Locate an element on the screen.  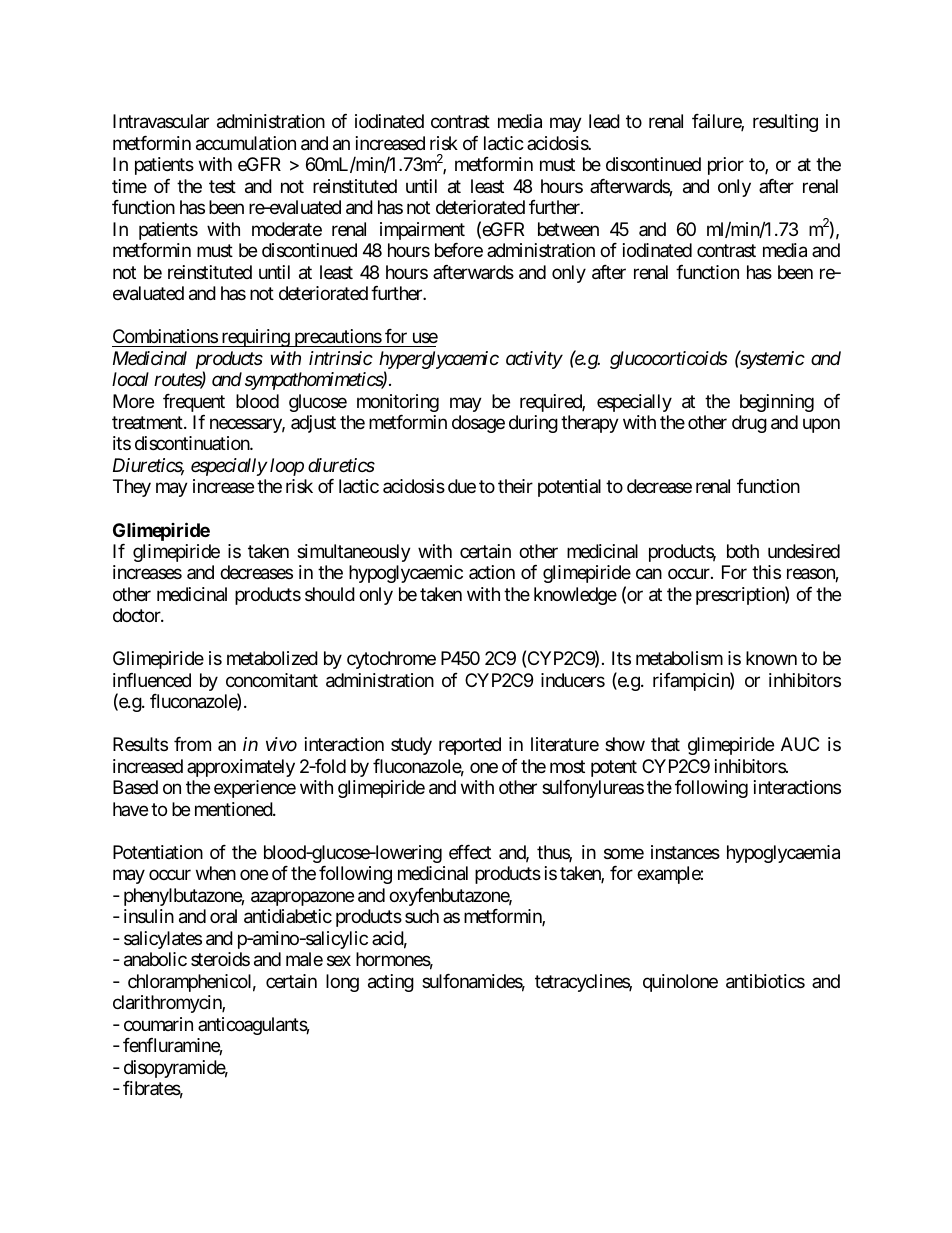
AUC is located at coordinates (800, 744).
